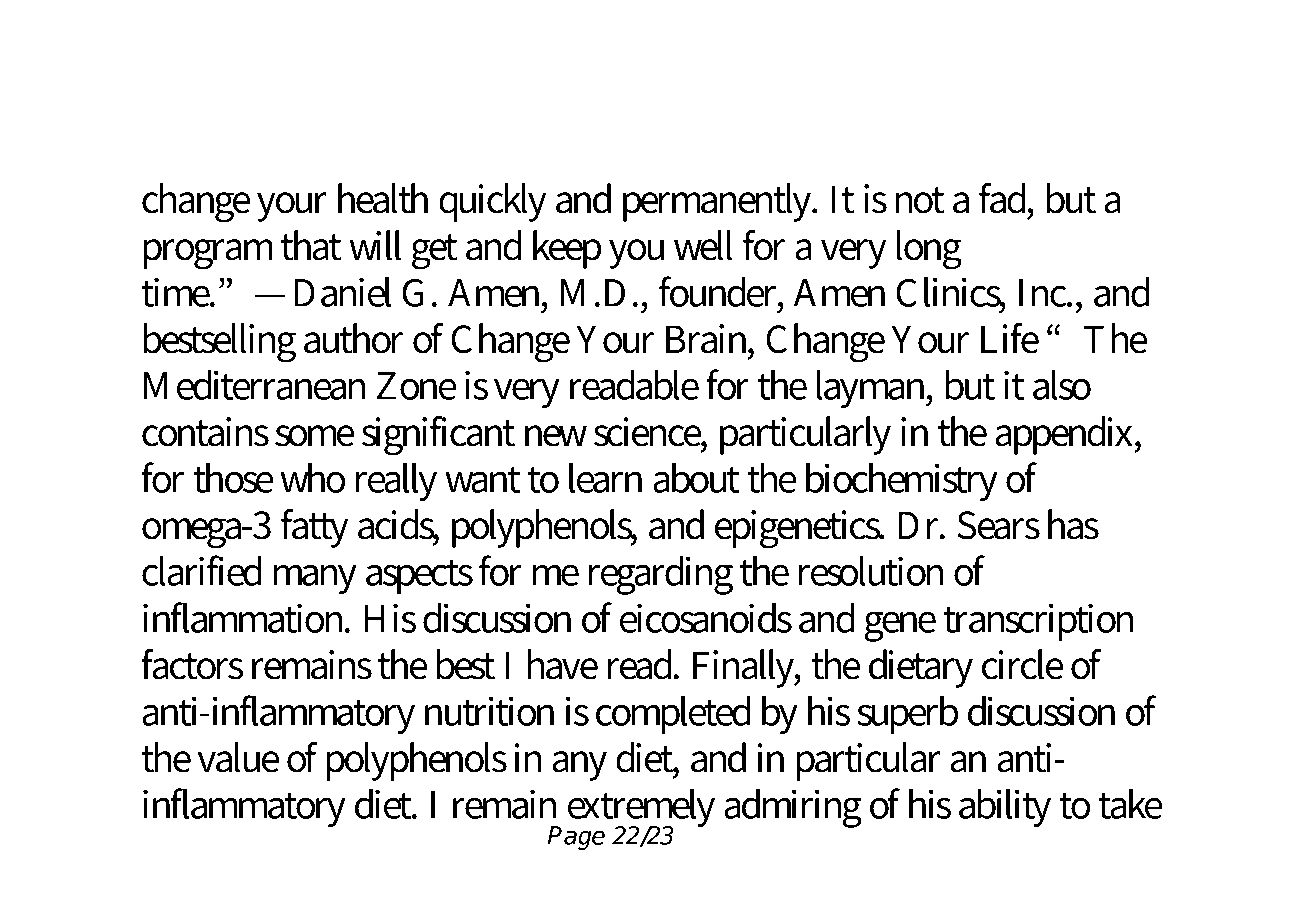 Image resolution: width=1303 pixels, height=924 pixels. What do you see at coordinates (1010, 338) in the screenshot?
I see `Life` at bounding box center [1010, 338].
